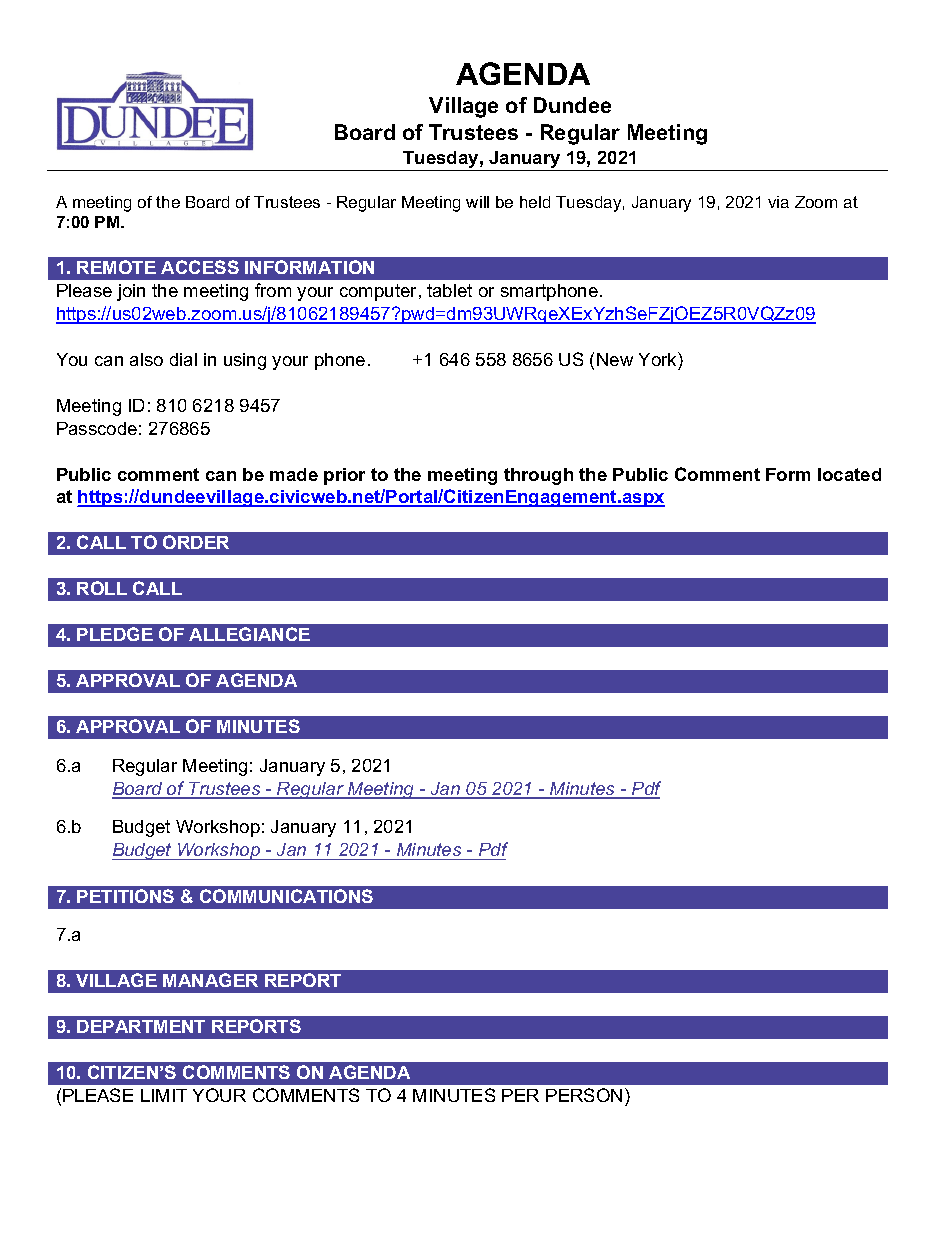 The image size is (952, 1233). Describe the element at coordinates (210, 980) in the screenshot. I see `MANAGER` at that location.
